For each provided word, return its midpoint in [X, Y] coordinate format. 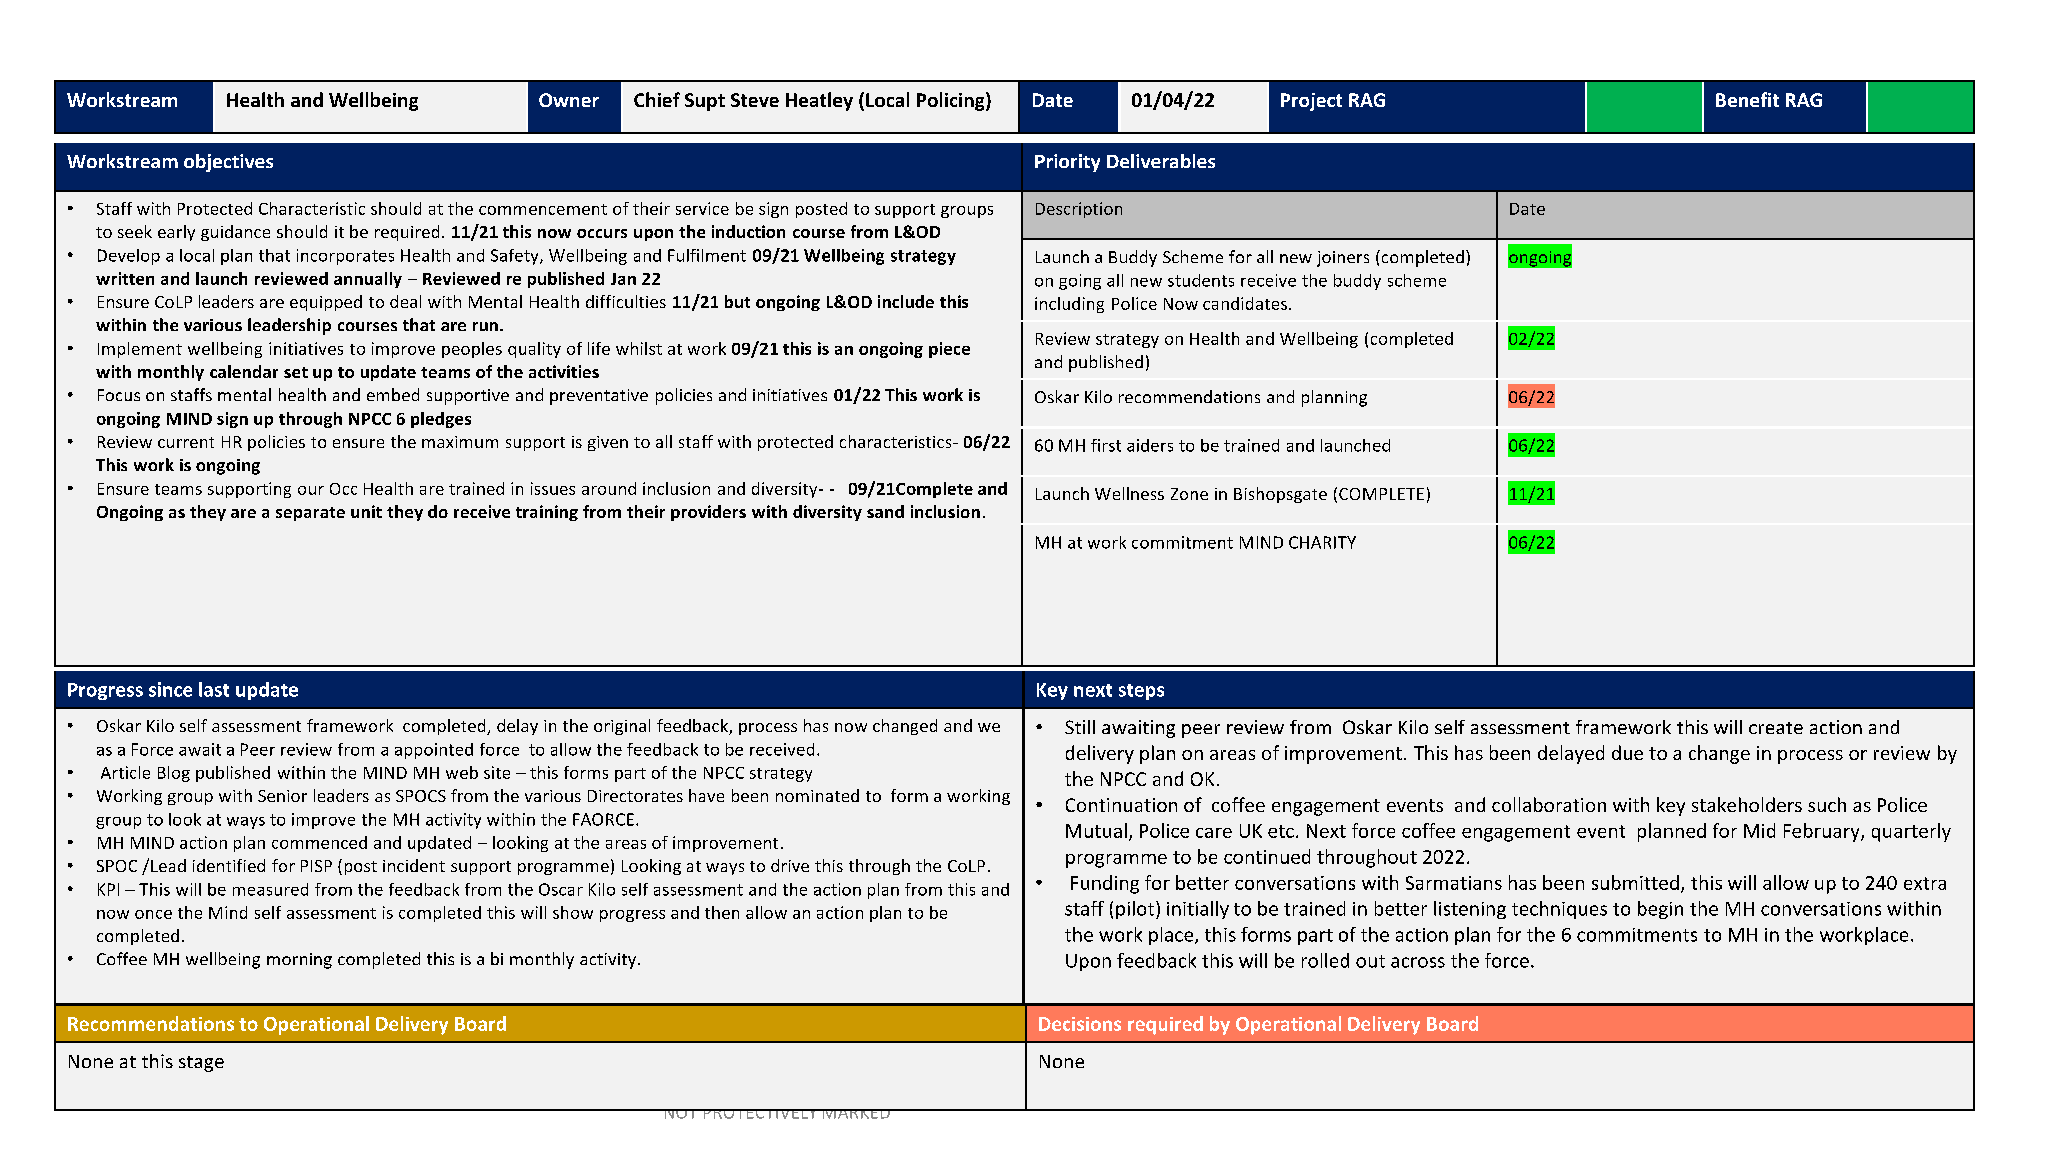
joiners [1343, 259]
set [296, 372]
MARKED [856, 1114]
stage [201, 1064]
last [214, 689]
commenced [319, 842]
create [1776, 728]
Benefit [1747, 99]
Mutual [1096, 830]
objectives [228, 163]
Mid [1759, 830]
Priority [1067, 163]
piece [949, 350]
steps [1141, 692]
